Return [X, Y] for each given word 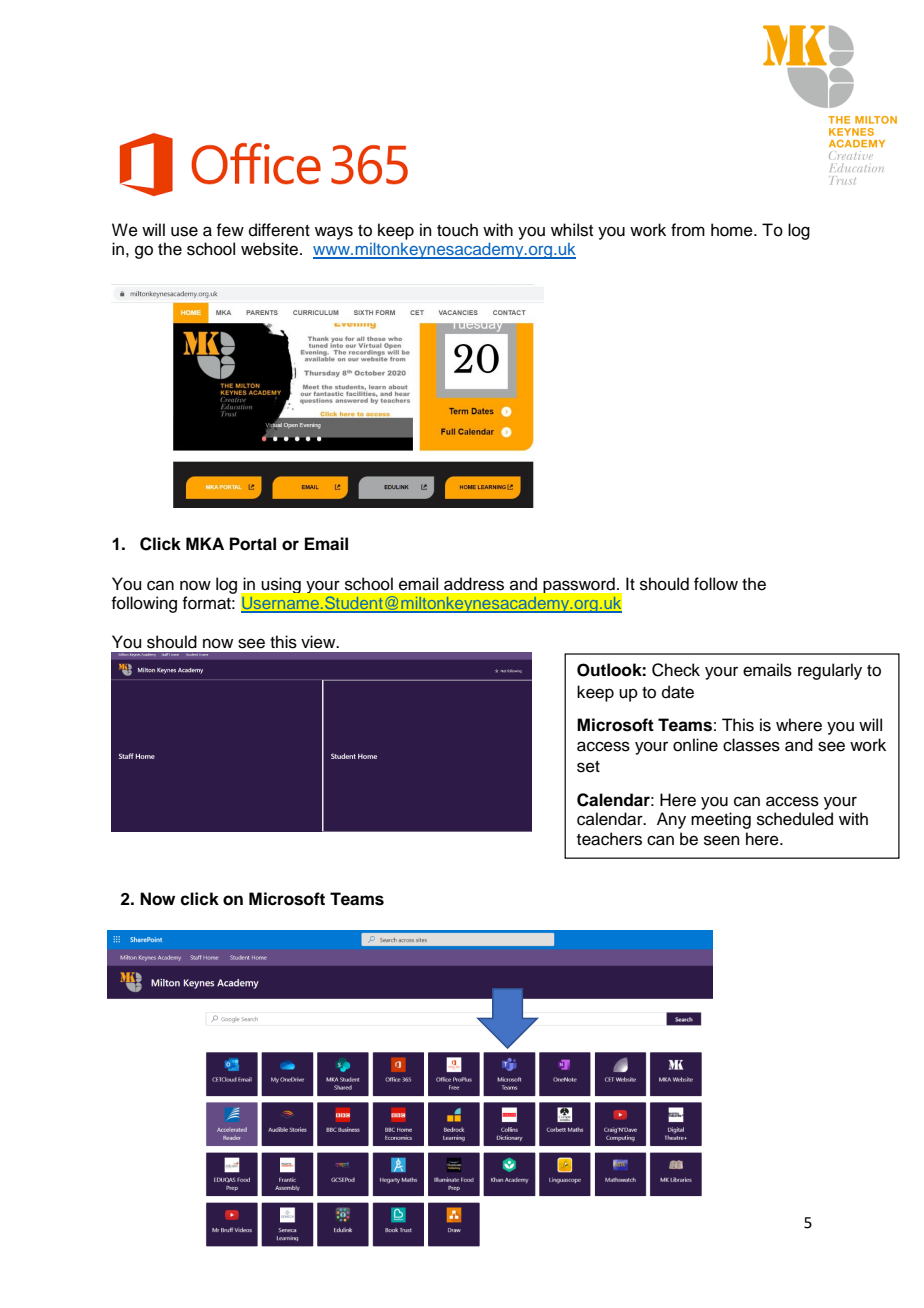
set [588, 767]
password [579, 585]
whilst [572, 230]
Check [676, 670]
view [319, 642]
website [271, 249]
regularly [830, 671]
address [474, 584]
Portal [253, 544]
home [733, 230]
